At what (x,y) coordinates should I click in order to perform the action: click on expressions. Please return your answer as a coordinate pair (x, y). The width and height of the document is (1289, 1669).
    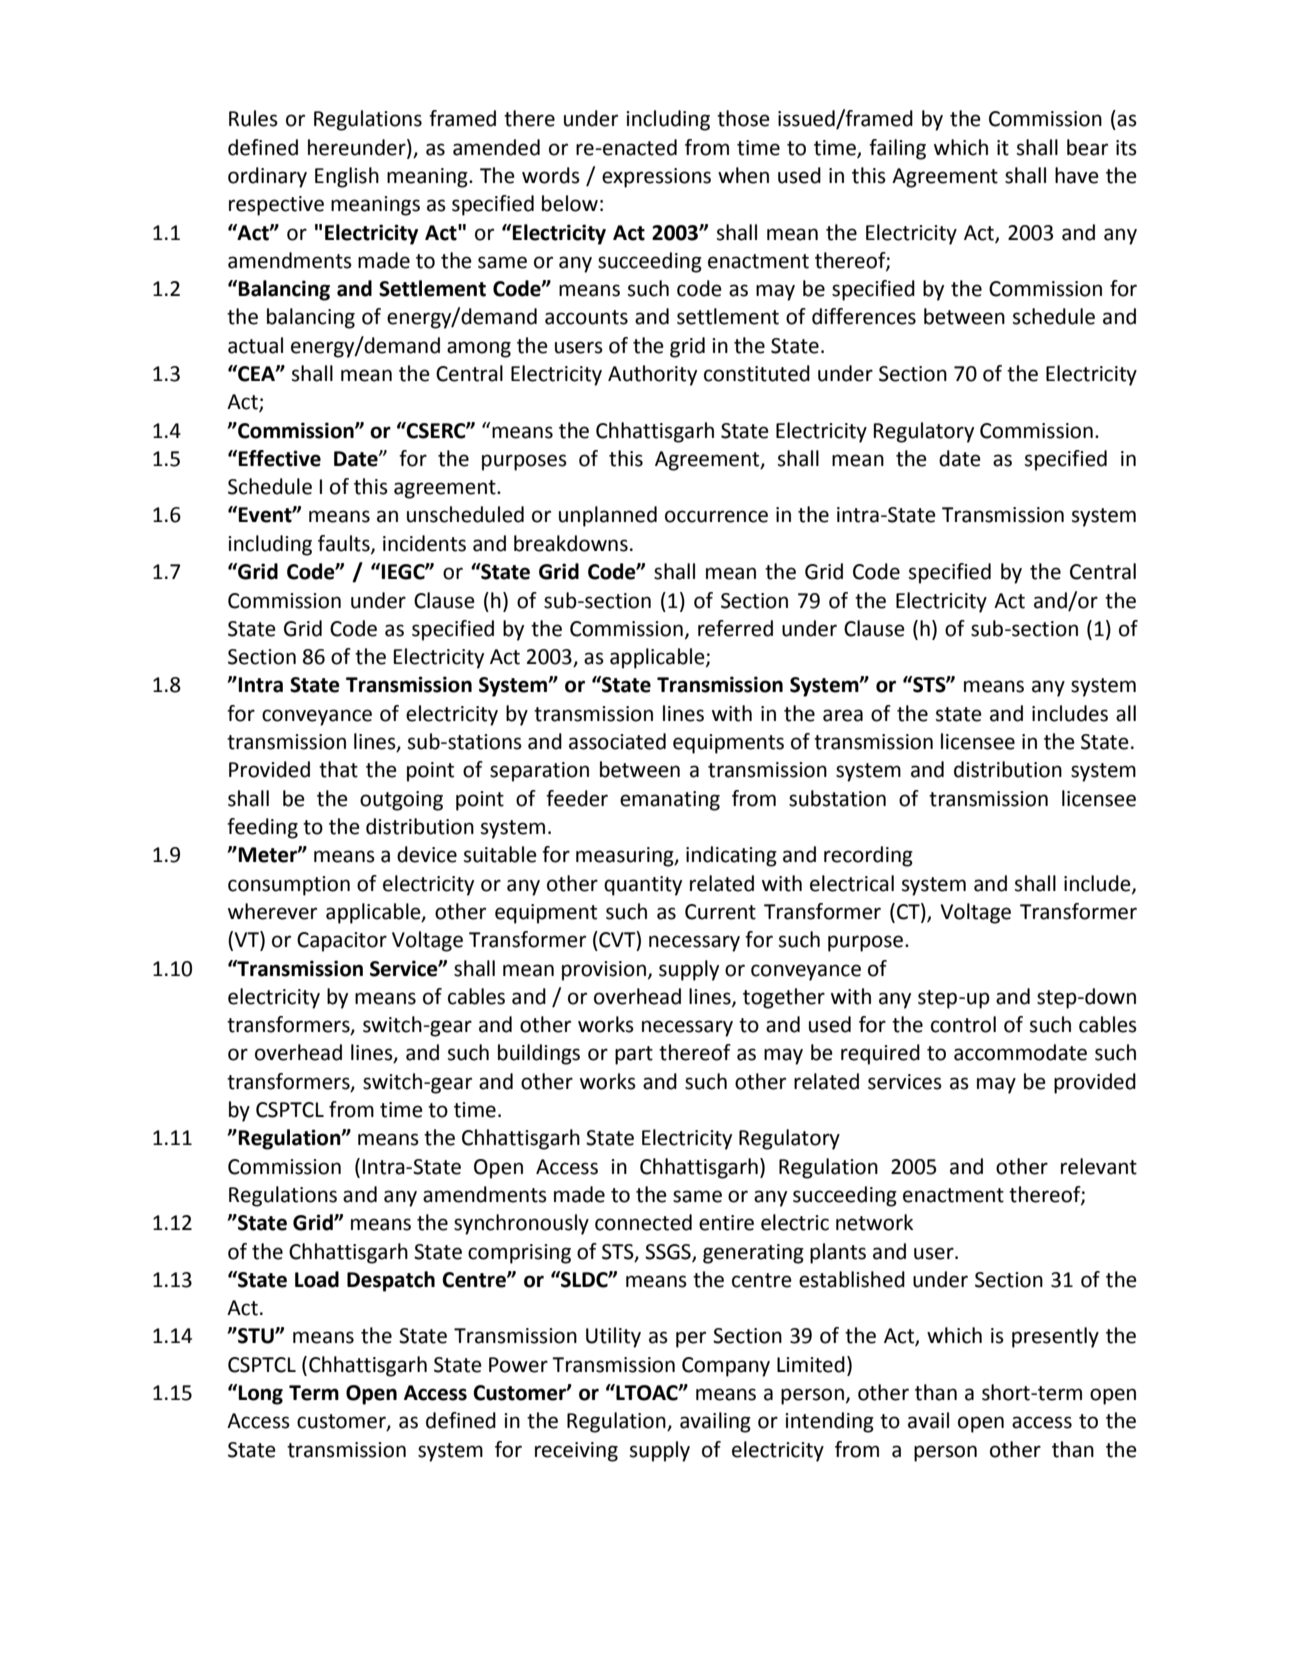
    Looking at the image, I should click on (656, 178).
